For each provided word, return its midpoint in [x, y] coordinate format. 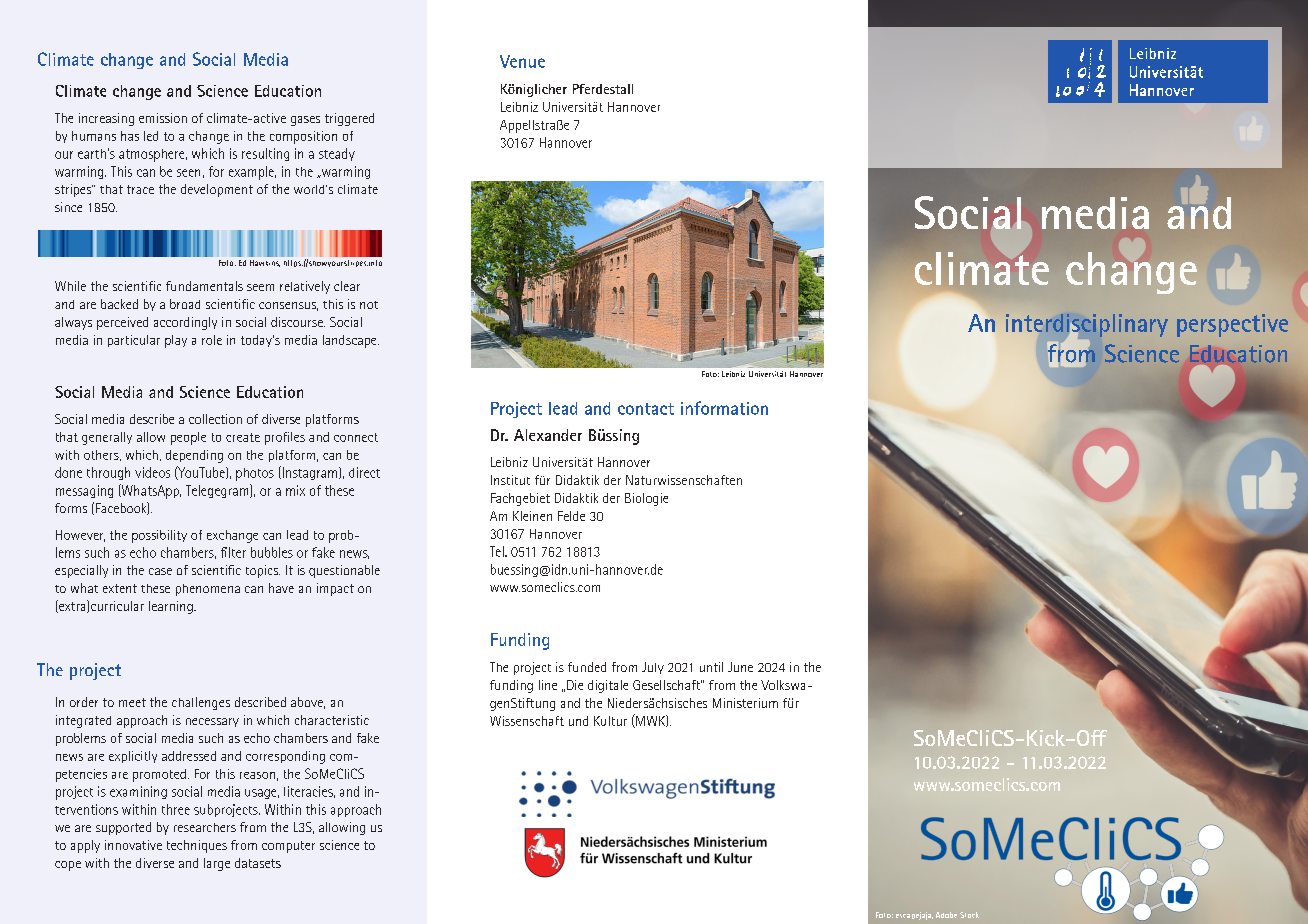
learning [172, 607]
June [740, 667]
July [653, 668]
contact [646, 409]
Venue [522, 61]
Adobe [946, 915]
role [212, 340]
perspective [1232, 325]
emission [163, 118]
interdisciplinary [1087, 325]
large [217, 864]
